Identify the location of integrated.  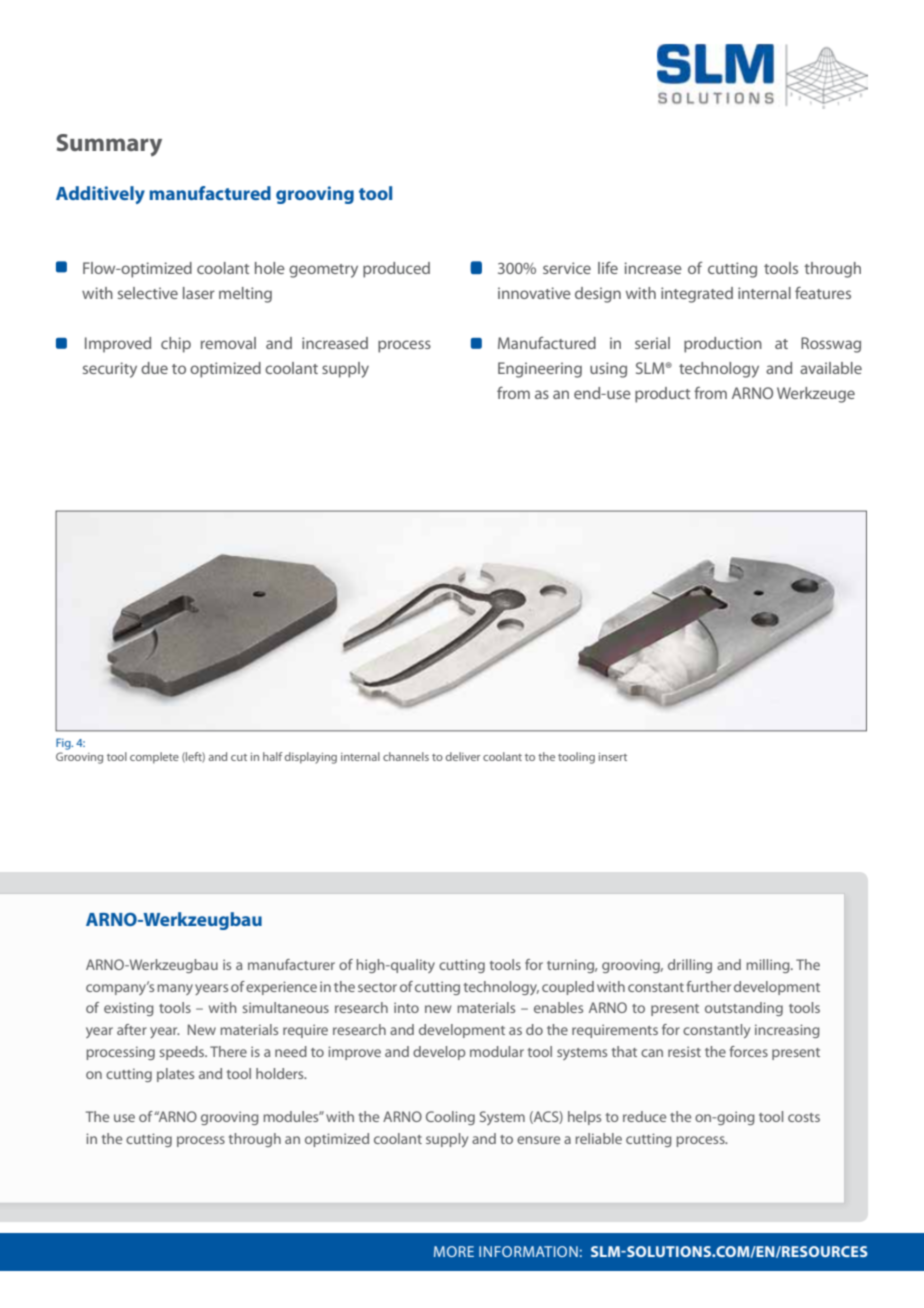
(697, 295).
